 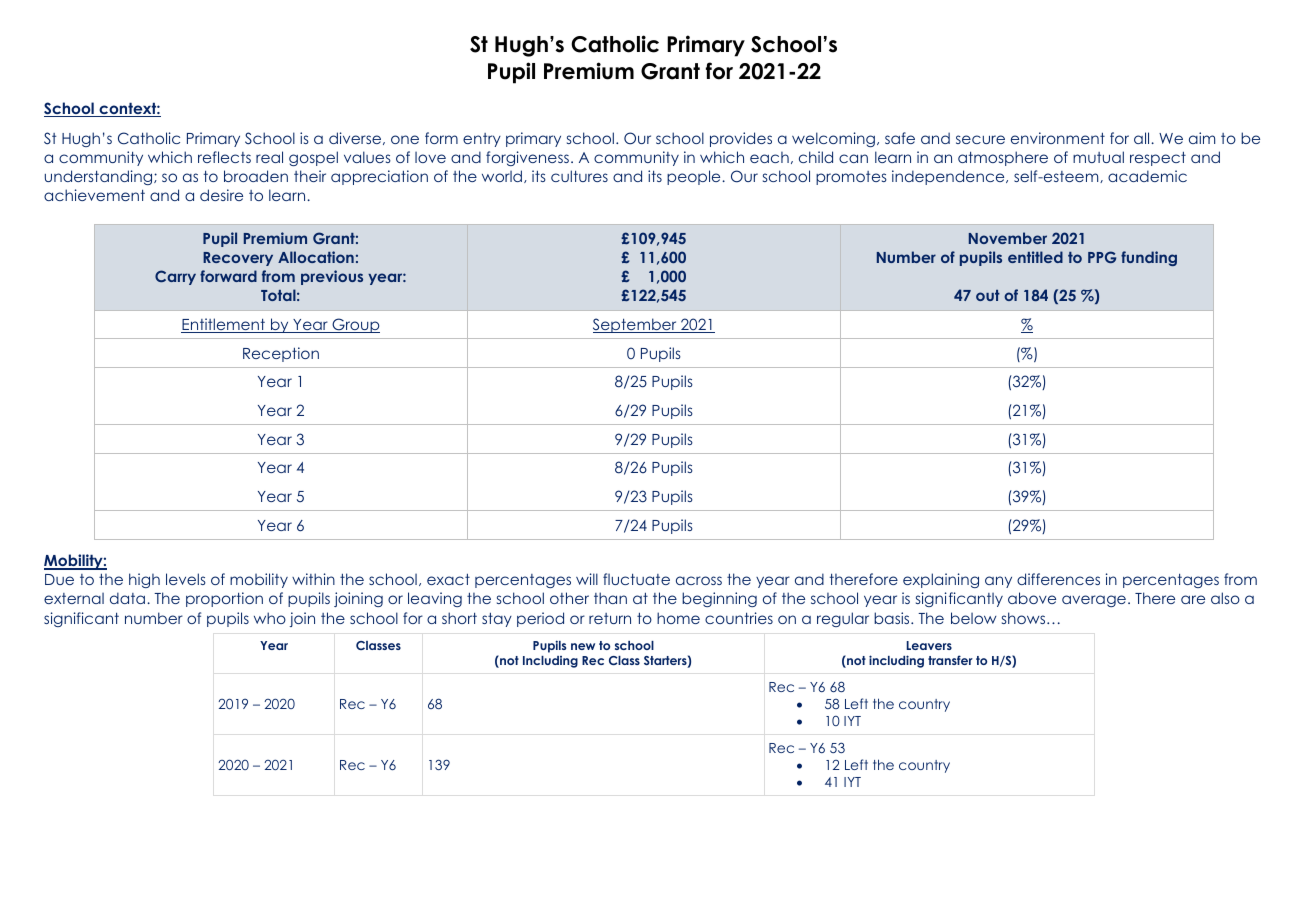 I want to click on reflects, so click(x=224, y=157).
